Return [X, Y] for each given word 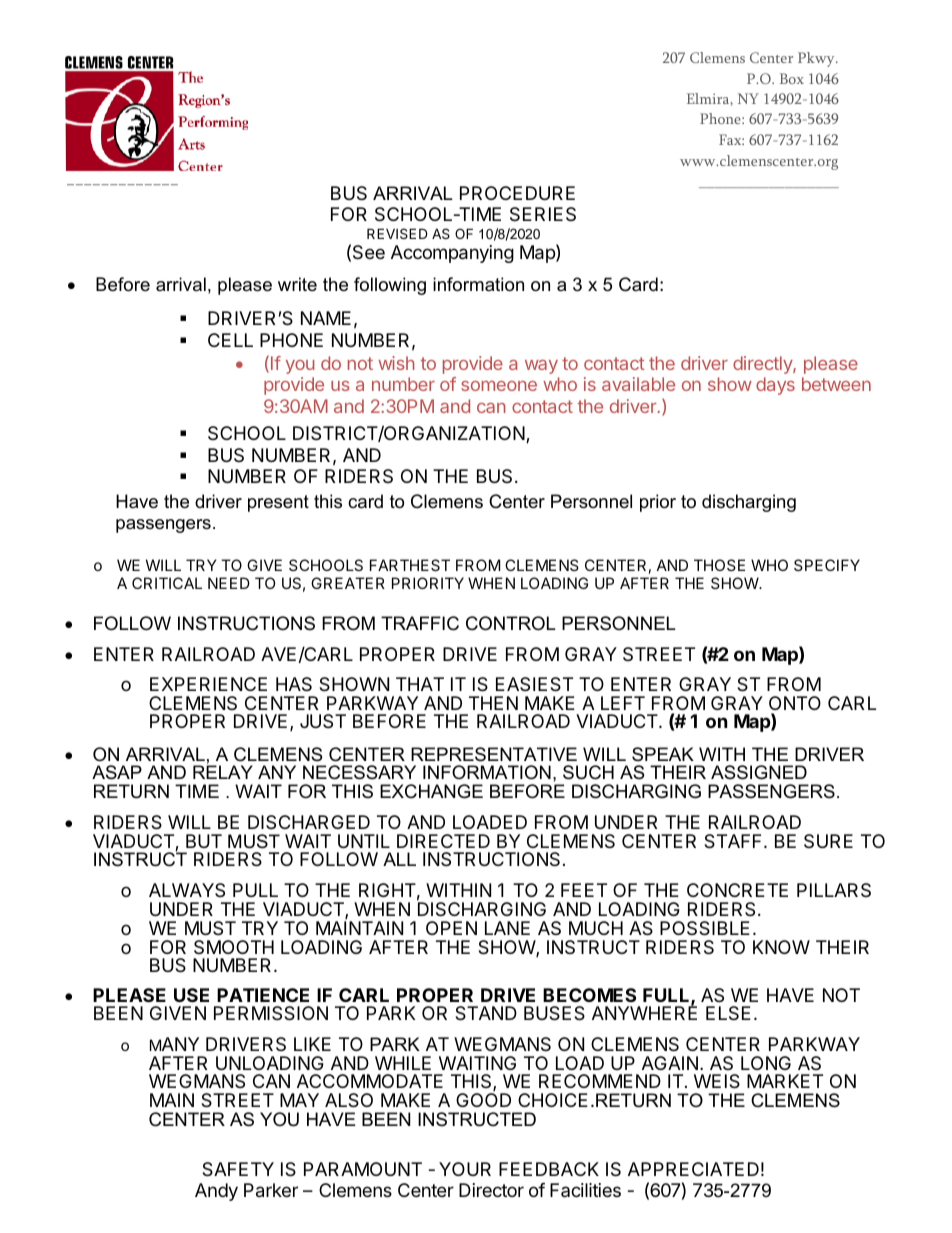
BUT [204, 841]
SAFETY [238, 1169]
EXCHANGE [431, 791]
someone [499, 386]
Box [792, 78]
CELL [230, 340]
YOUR [465, 1169]
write [297, 284]
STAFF [734, 841]
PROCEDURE [517, 193]
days [775, 386]
